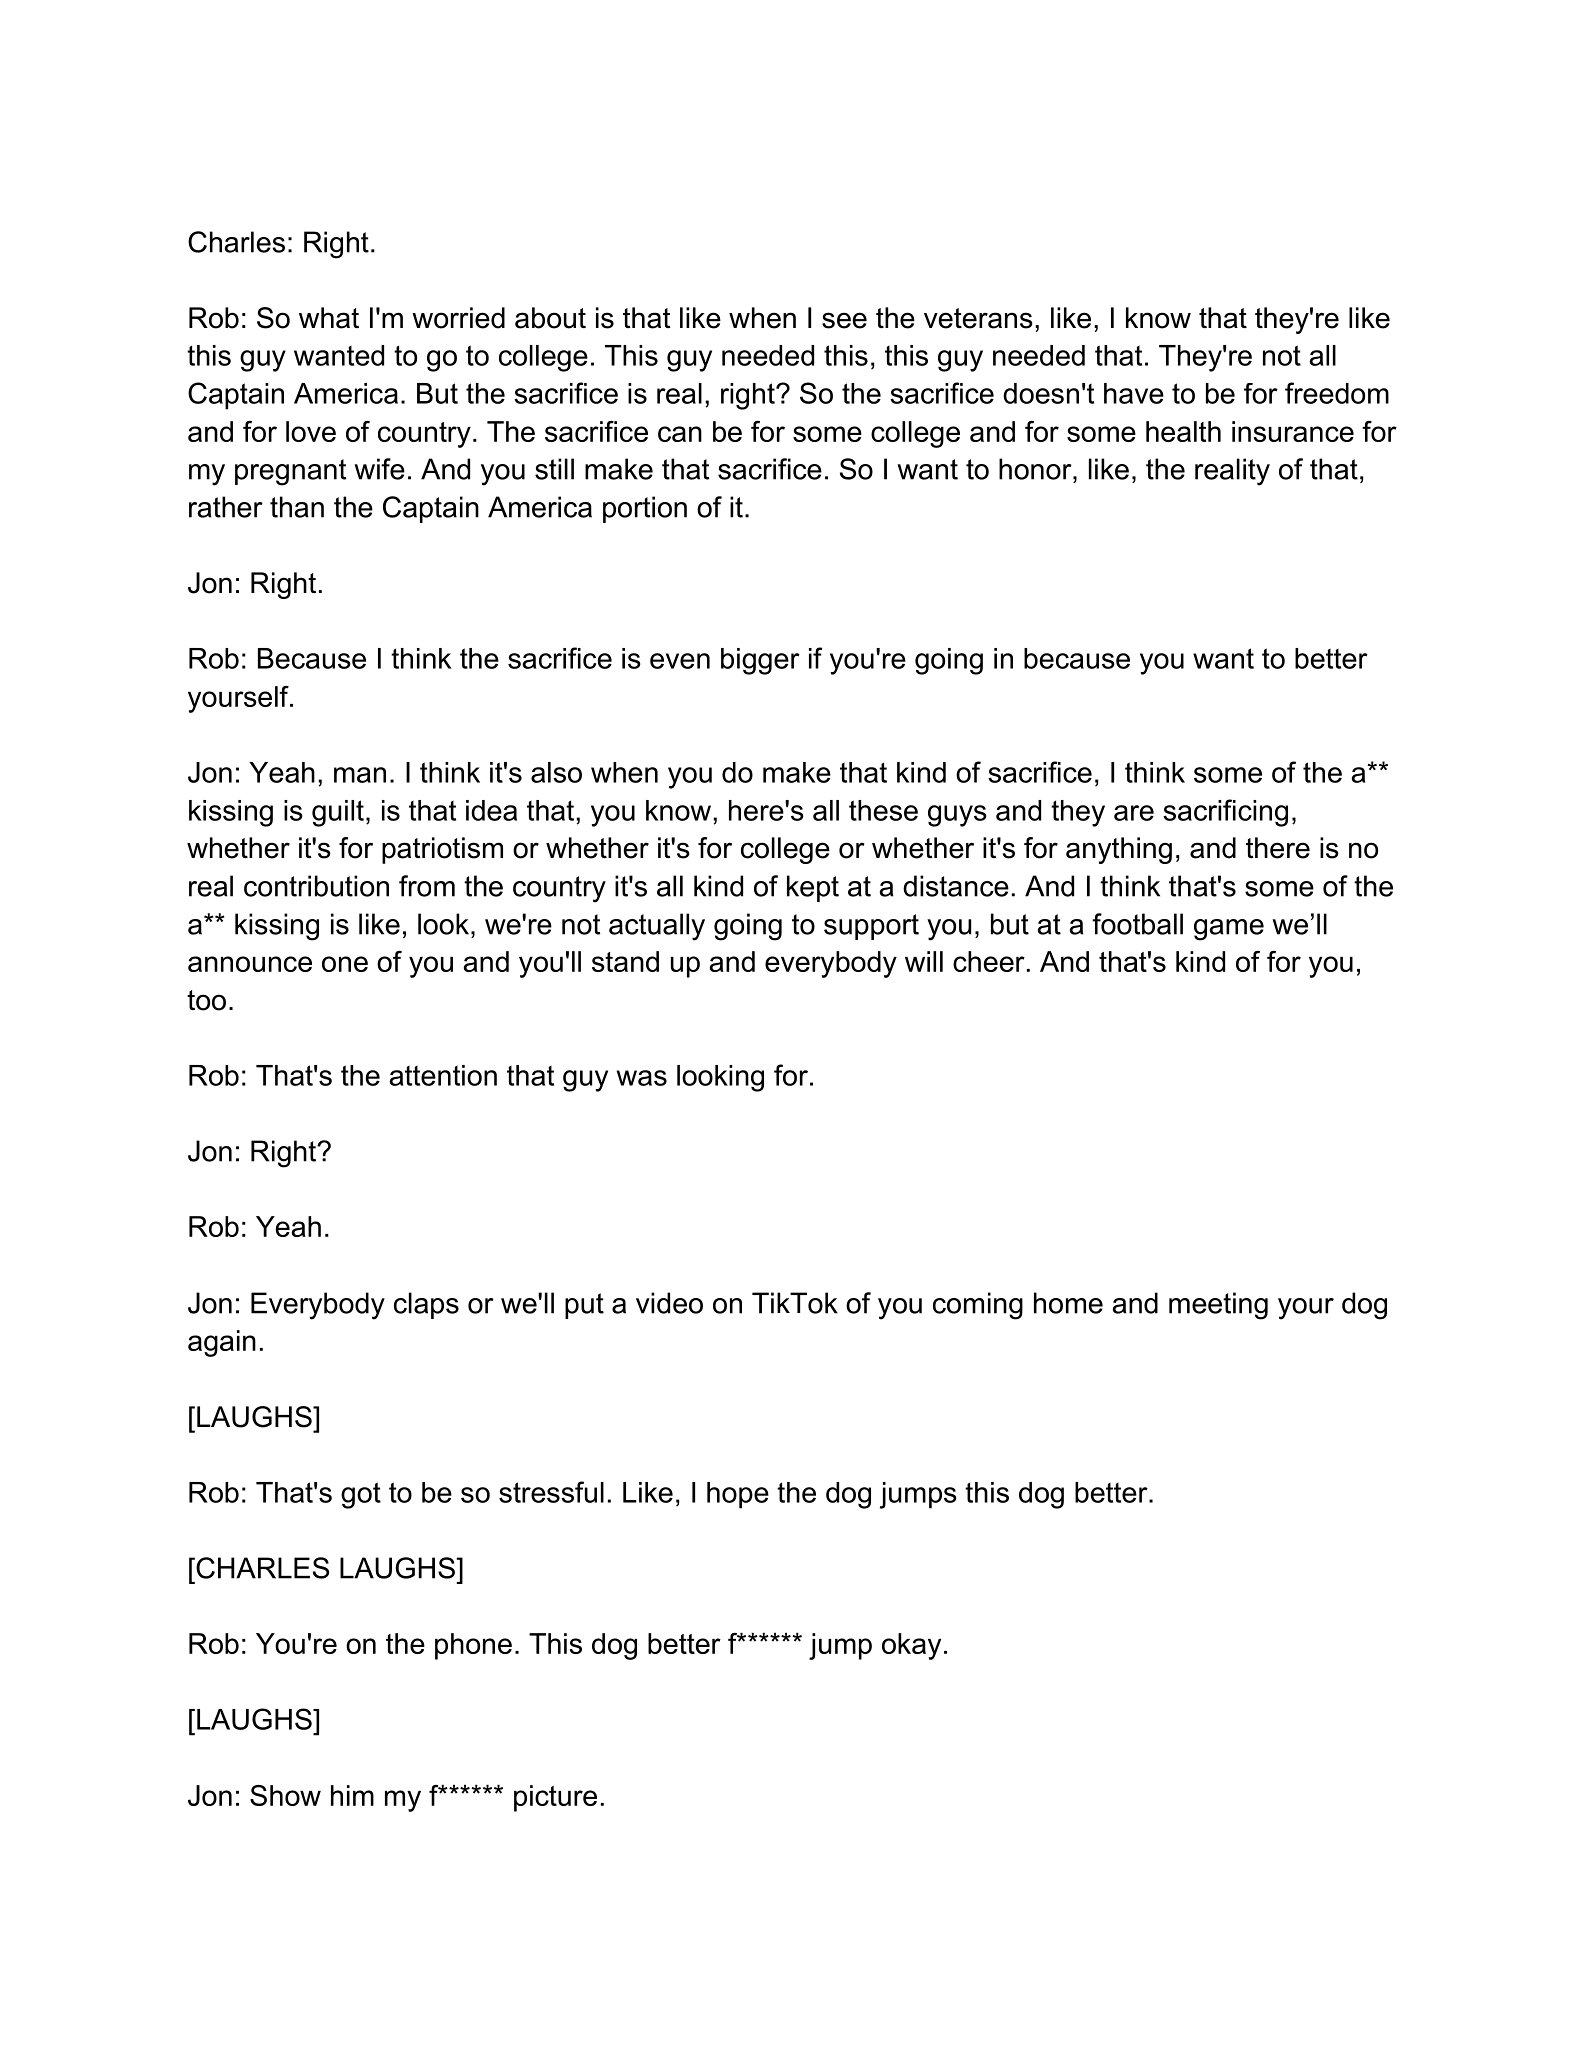 The width and height of the screenshot is (1594, 2063). Describe the element at coordinates (1134, 393) in the screenshot. I see `have` at that location.
